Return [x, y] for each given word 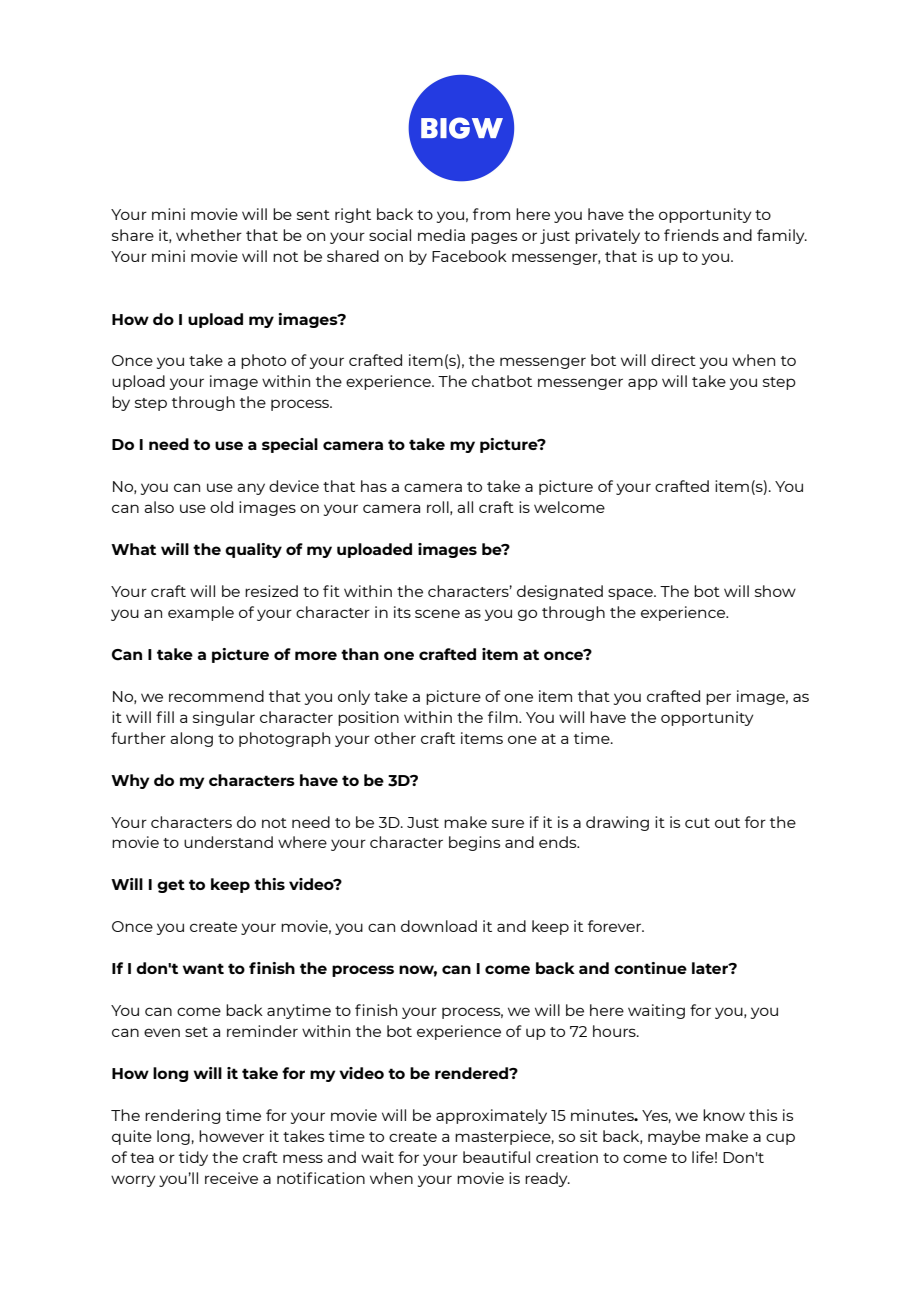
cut [697, 823]
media [441, 235]
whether [209, 235]
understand [228, 842]
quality [253, 550]
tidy [193, 1158]
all [465, 507]
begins [474, 843]
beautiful [496, 1157]
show [775, 591]
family [782, 236]
